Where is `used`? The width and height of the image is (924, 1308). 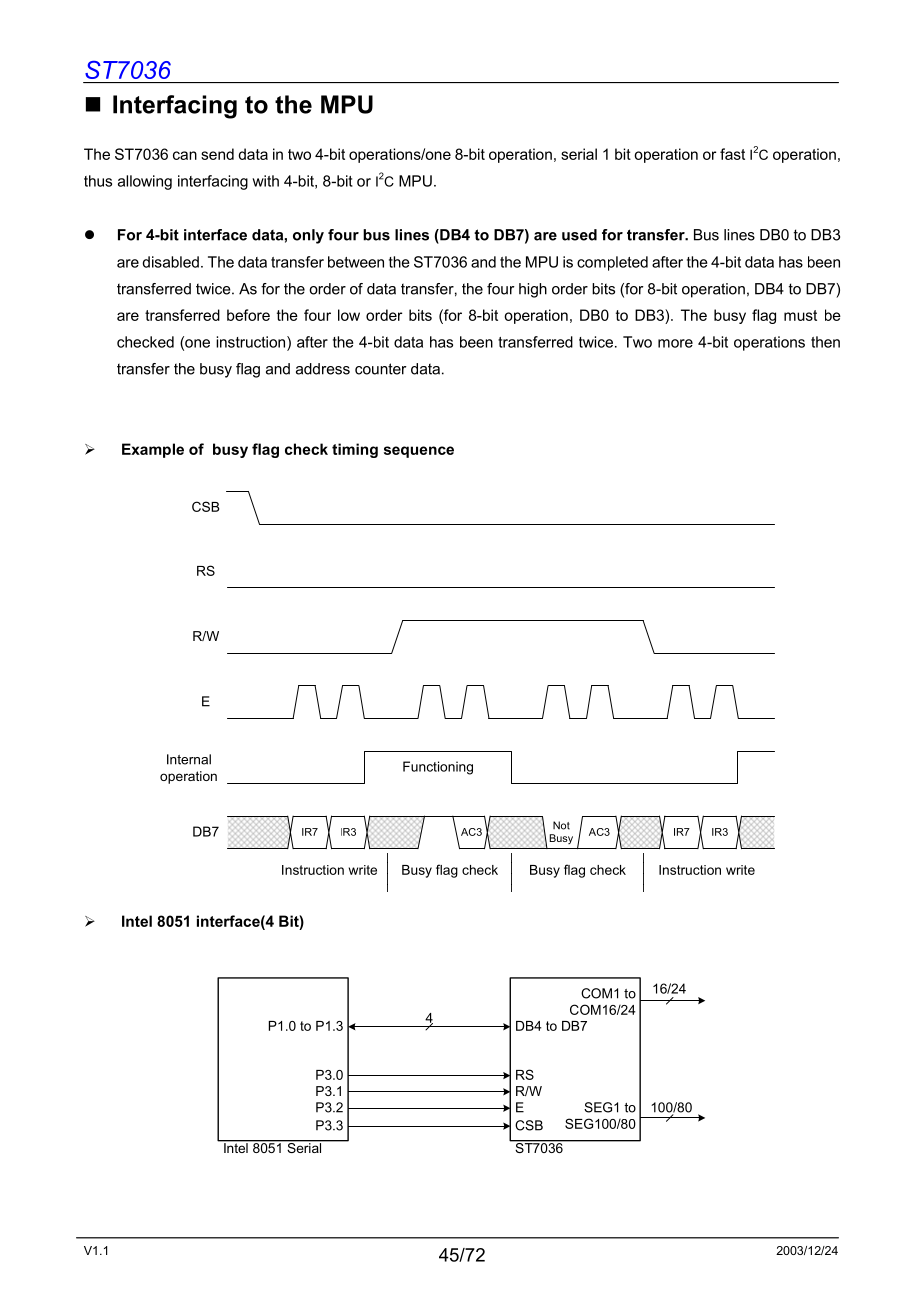 used is located at coordinates (579, 235).
